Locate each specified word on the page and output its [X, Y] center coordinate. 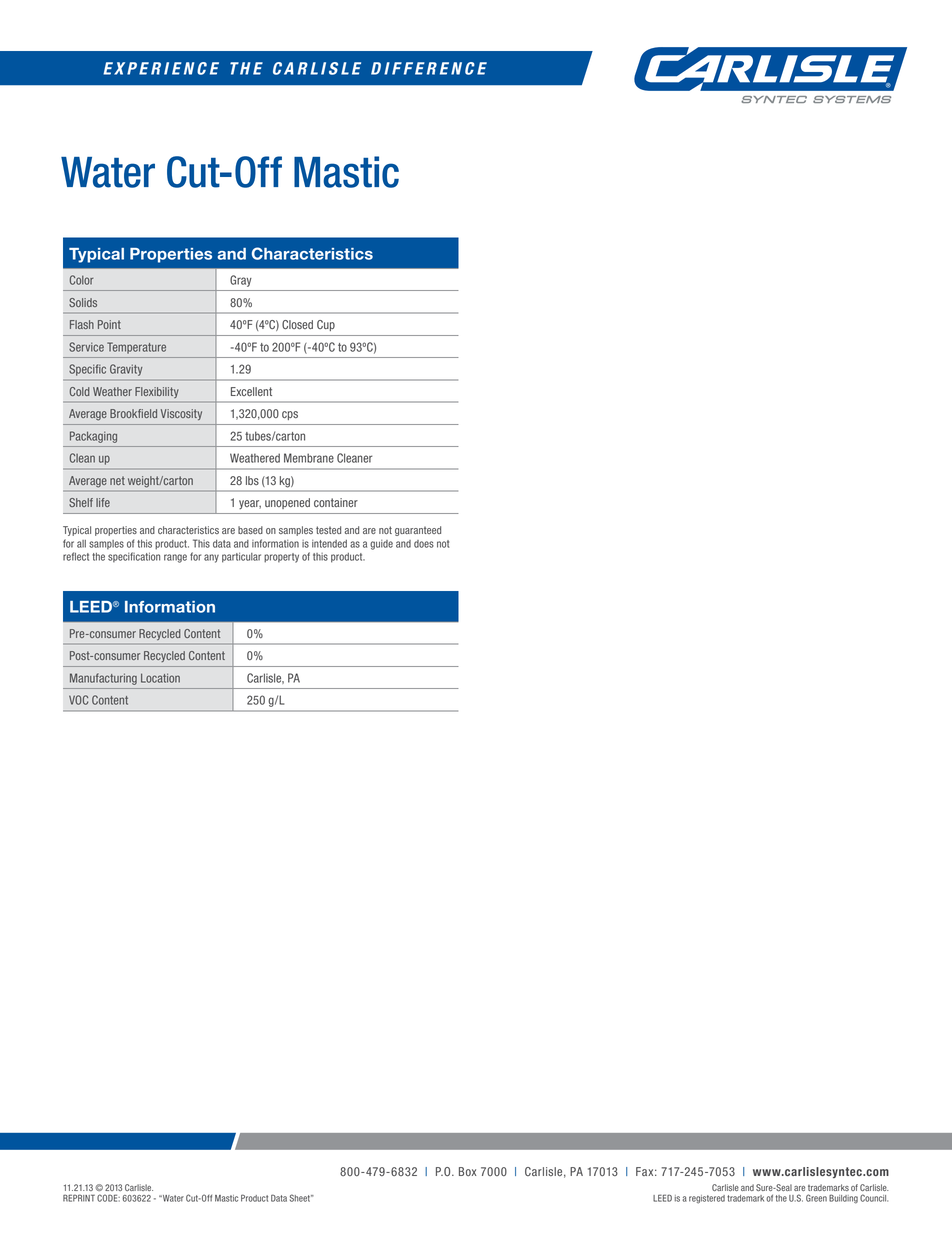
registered [707, 1199]
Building [843, 1199]
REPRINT [79, 1198]
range [175, 558]
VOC [78, 700]
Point [109, 324]
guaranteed [418, 531]
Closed [297, 324]
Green [816, 1198]
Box [467, 1171]
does [424, 544]
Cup [326, 325]
